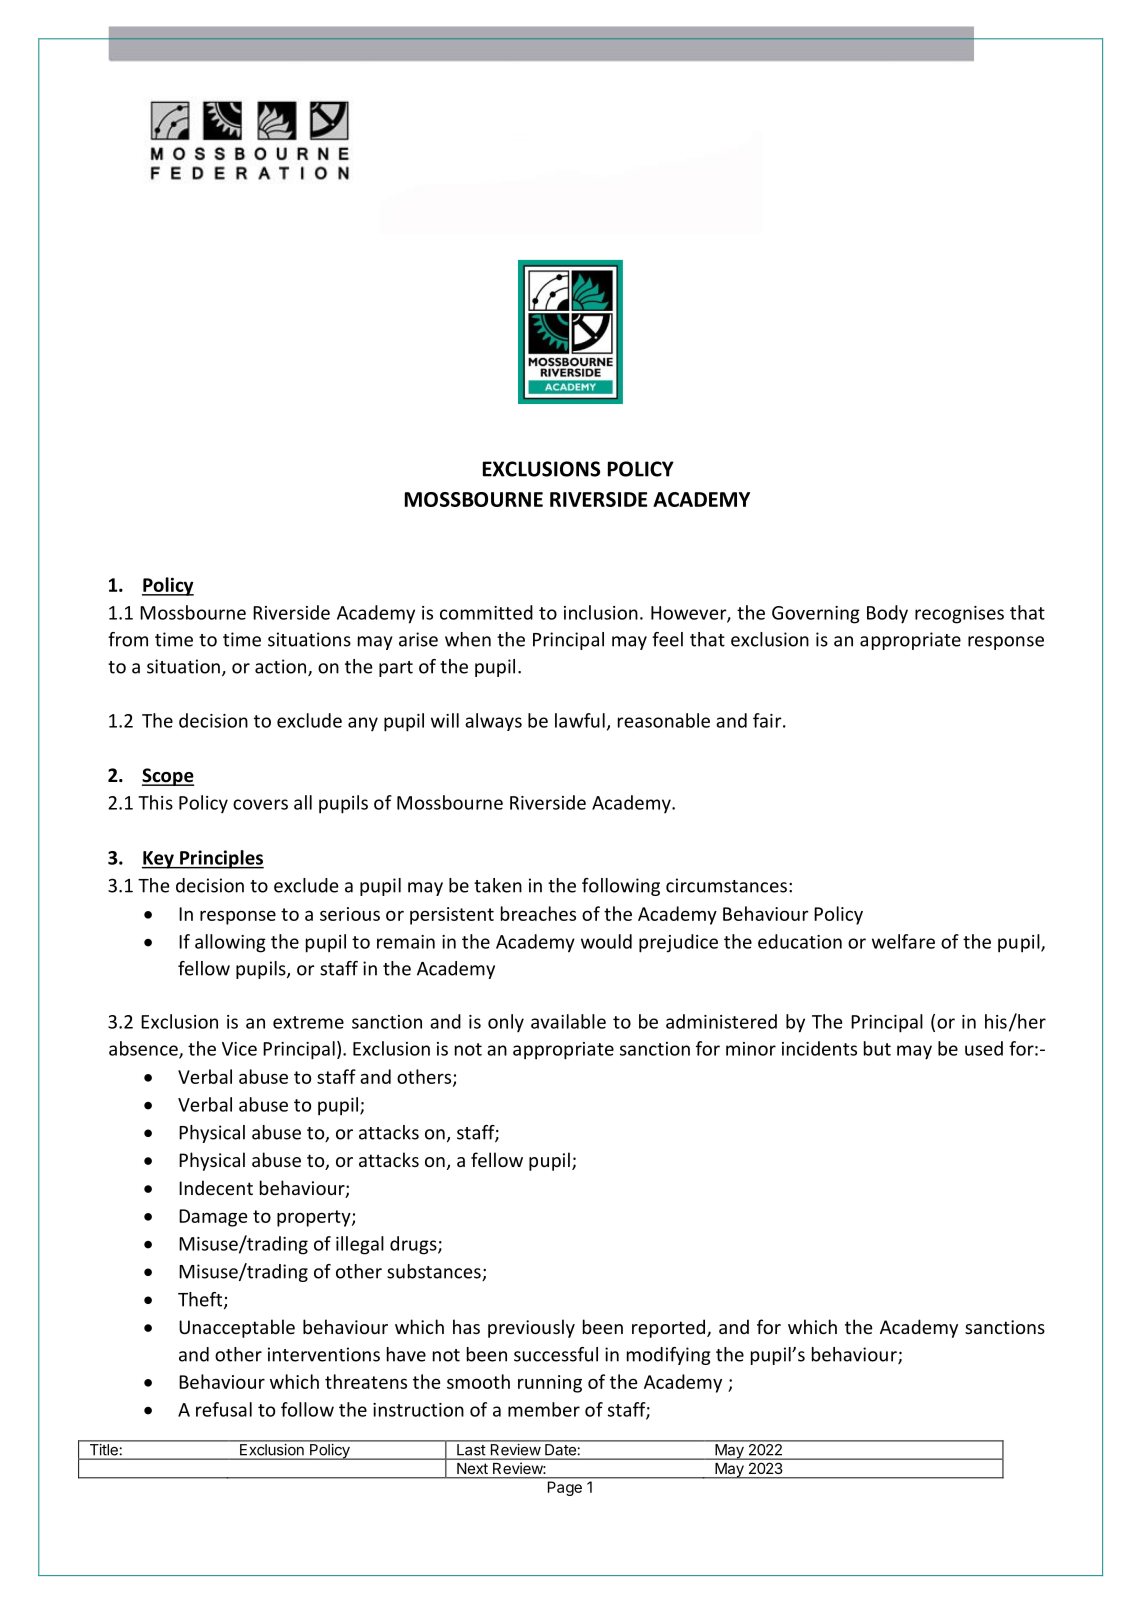  I want to click on Damage, so click(213, 1218).
